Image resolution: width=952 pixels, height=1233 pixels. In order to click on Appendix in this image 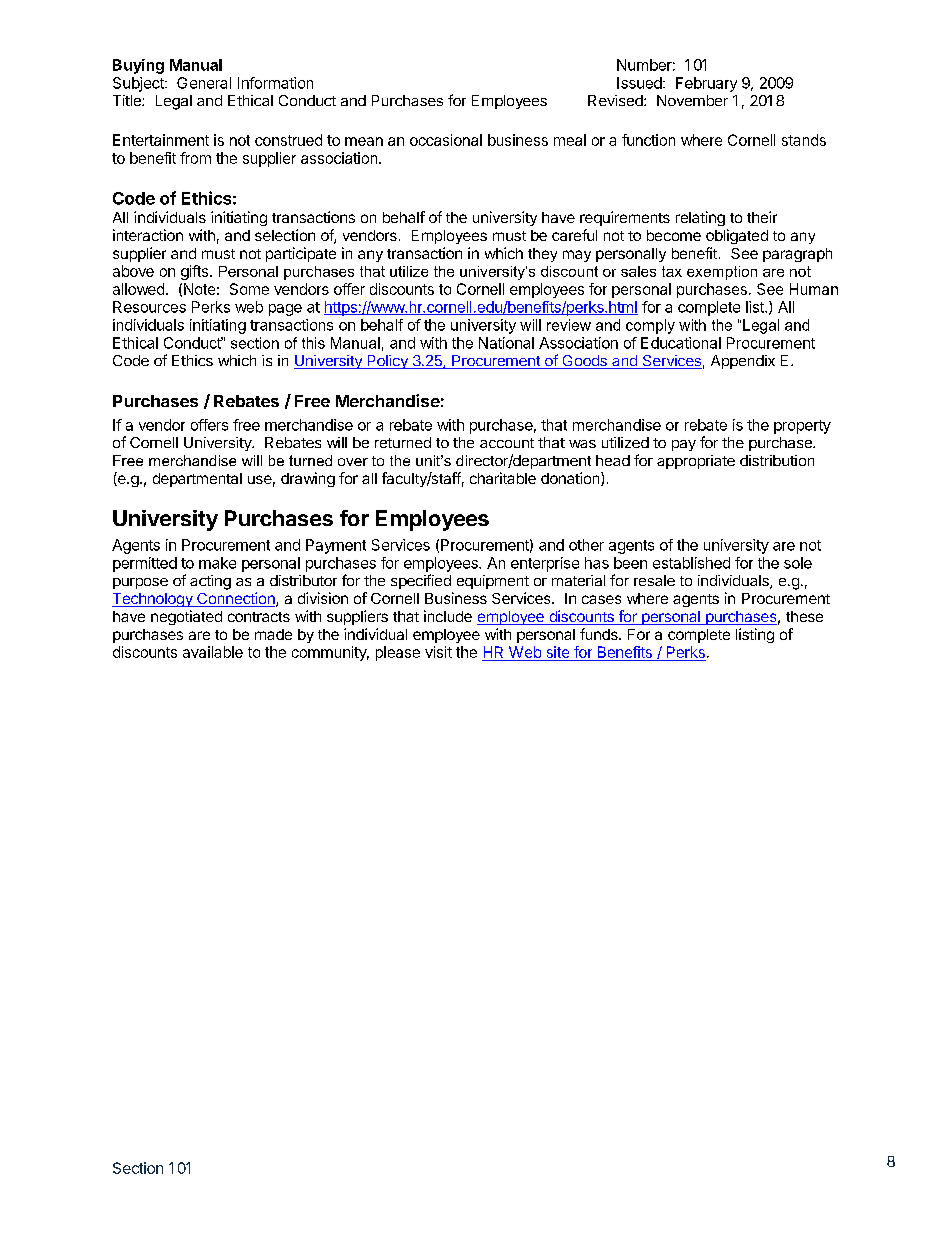, I will do `click(743, 362)`.
